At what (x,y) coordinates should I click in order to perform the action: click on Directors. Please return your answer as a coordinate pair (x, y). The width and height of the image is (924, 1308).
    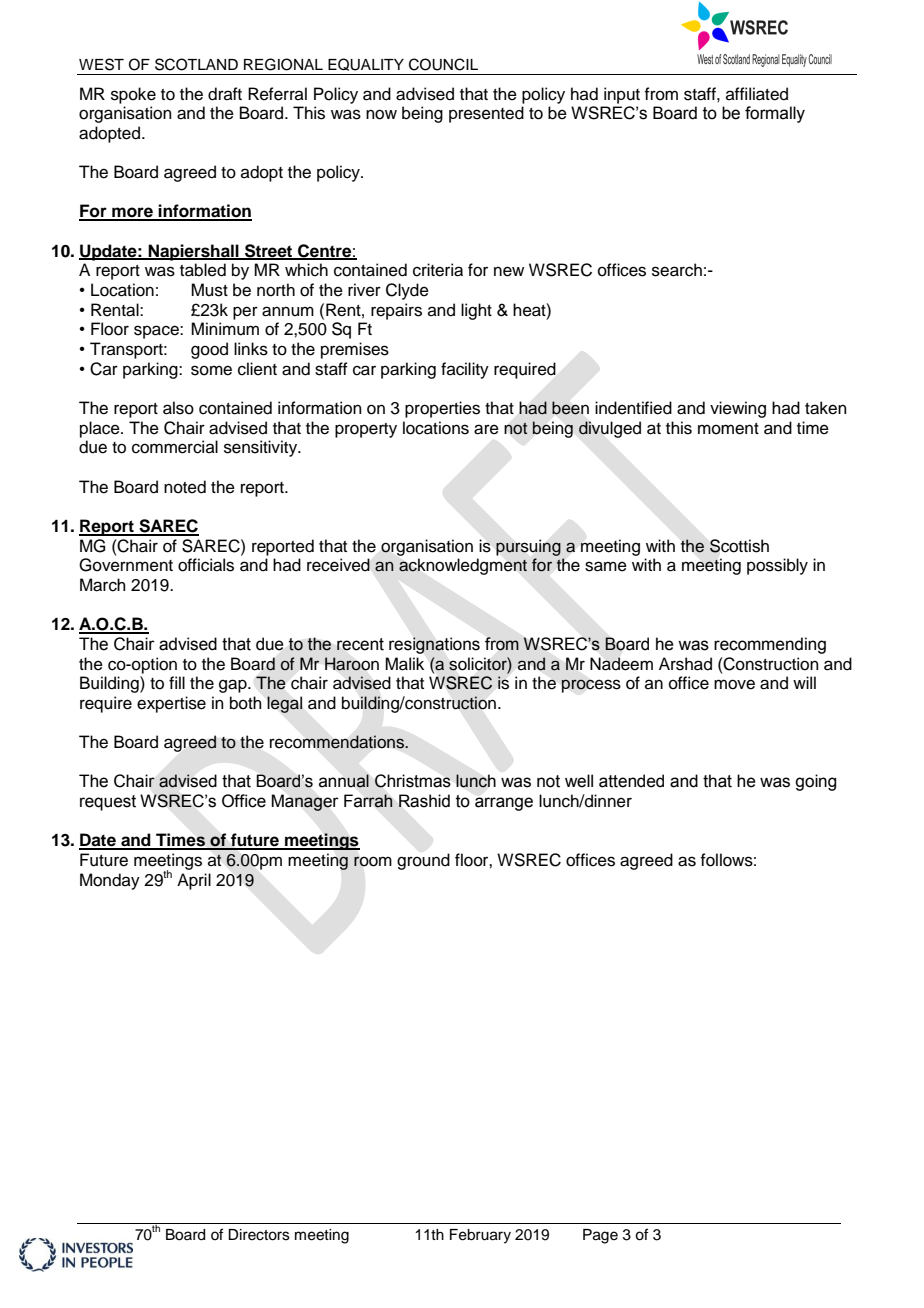
    Looking at the image, I should click on (259, 1235).
